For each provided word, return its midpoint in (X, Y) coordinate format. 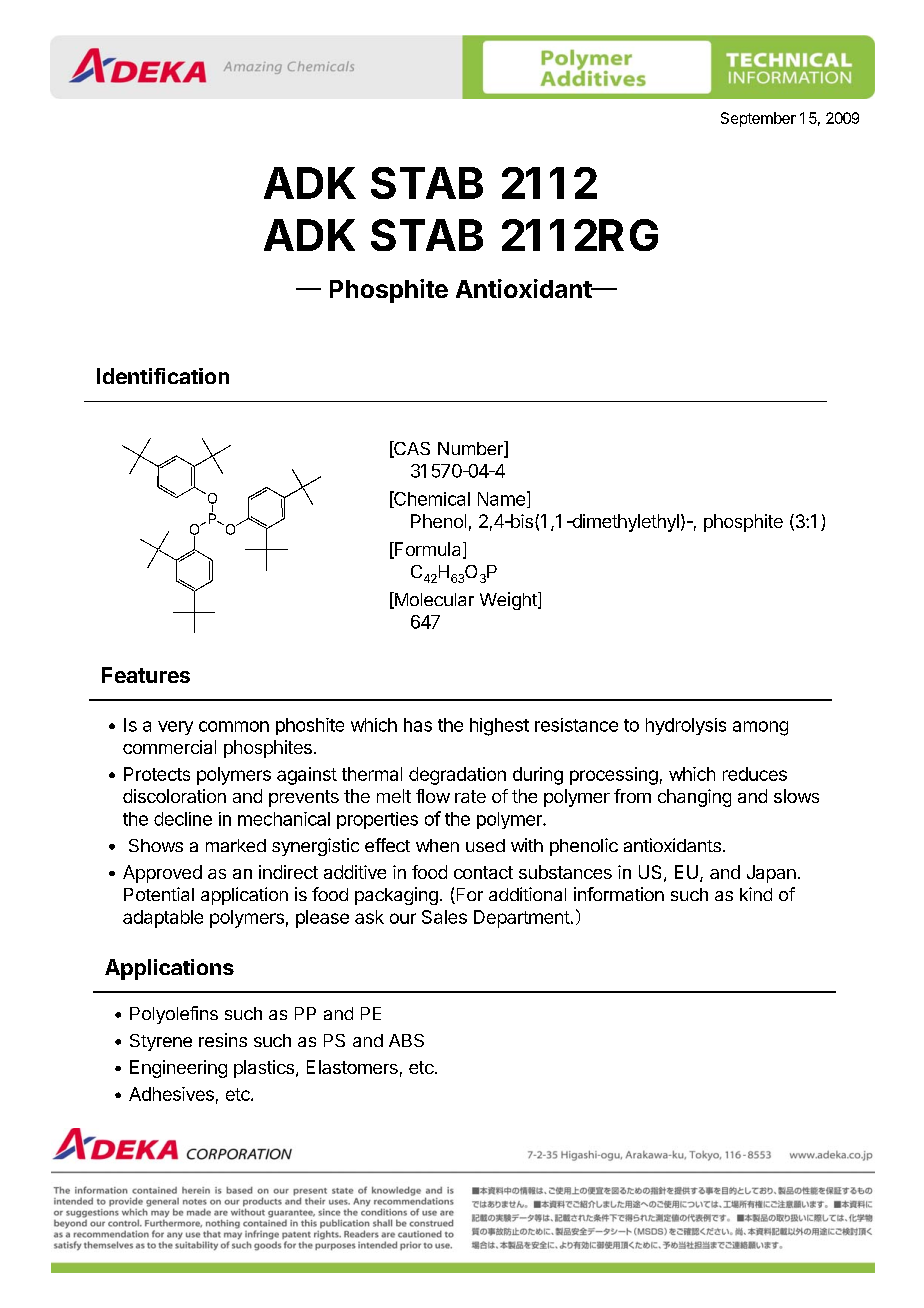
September (758, 119)
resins (223, 1040)
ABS (406, 1040)
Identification (163, 376)
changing (694, 798)
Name (501, 499)
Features (146, 675)
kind (756, 894)
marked (236, 845)
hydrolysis (686, 726)
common (234, 726)
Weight (509, 601)
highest (499, 727)
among (760, 728)
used (485, 845)
